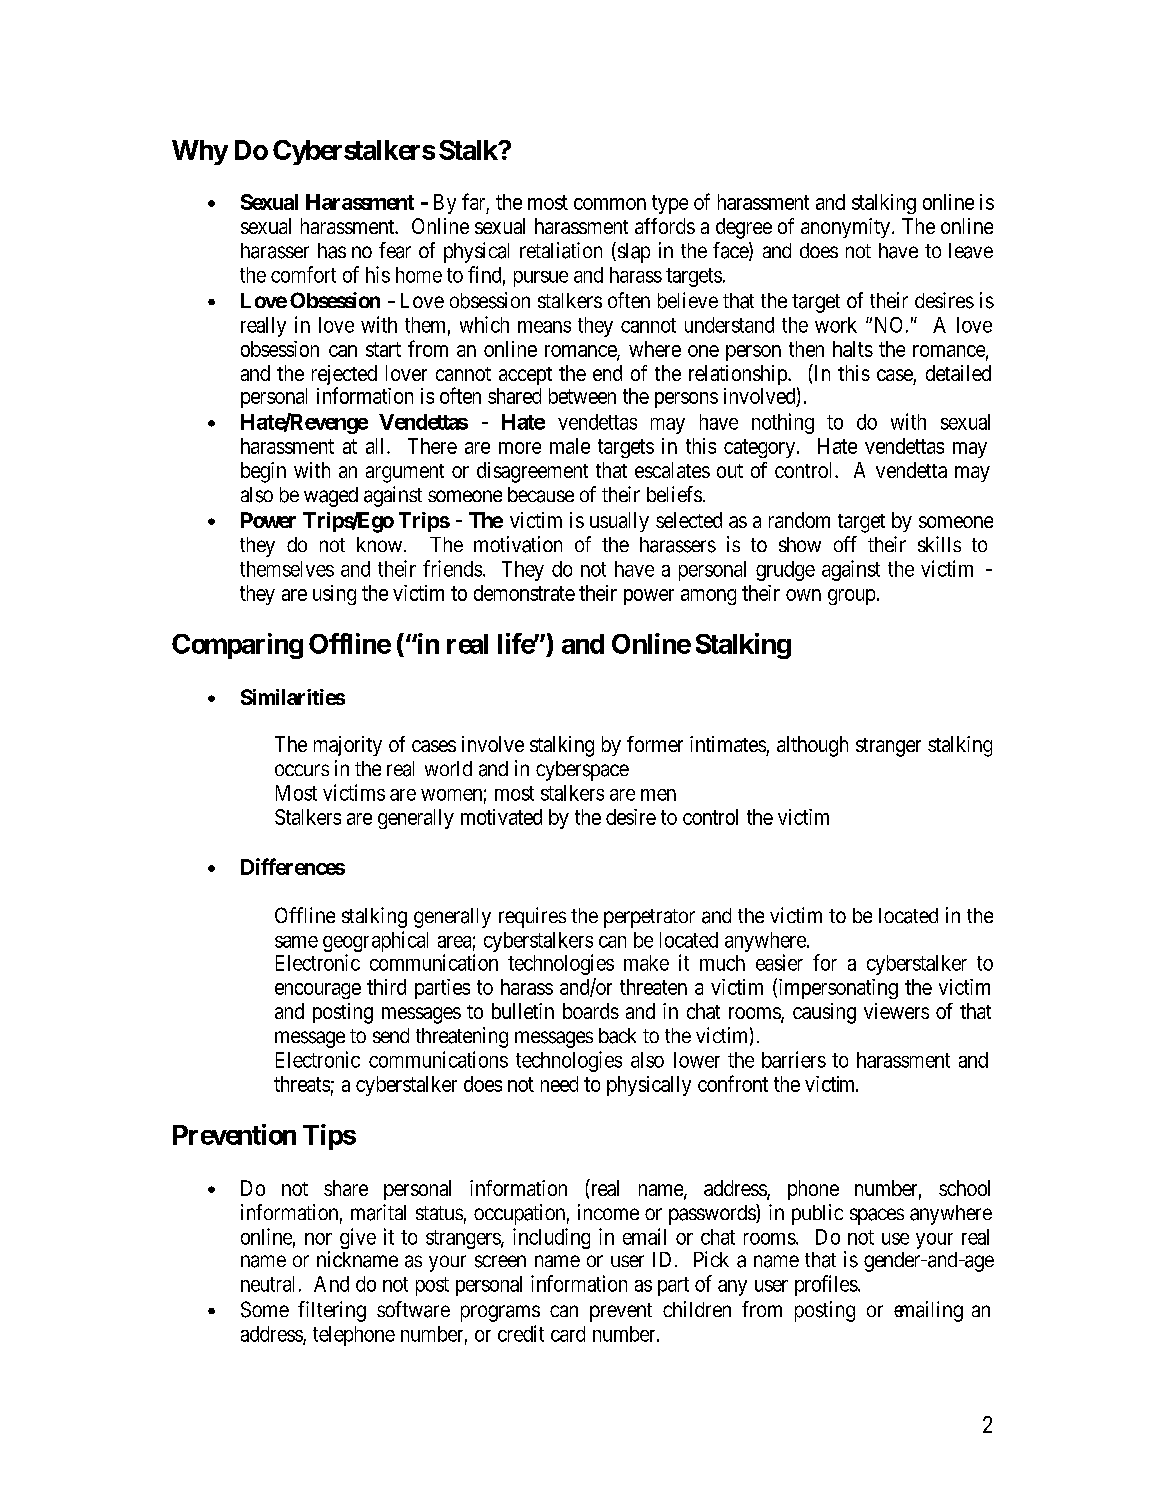 The image size is (1164, 1507). Describe the element at coordinates (568, 1334) in the page. I see `card` at that location.
